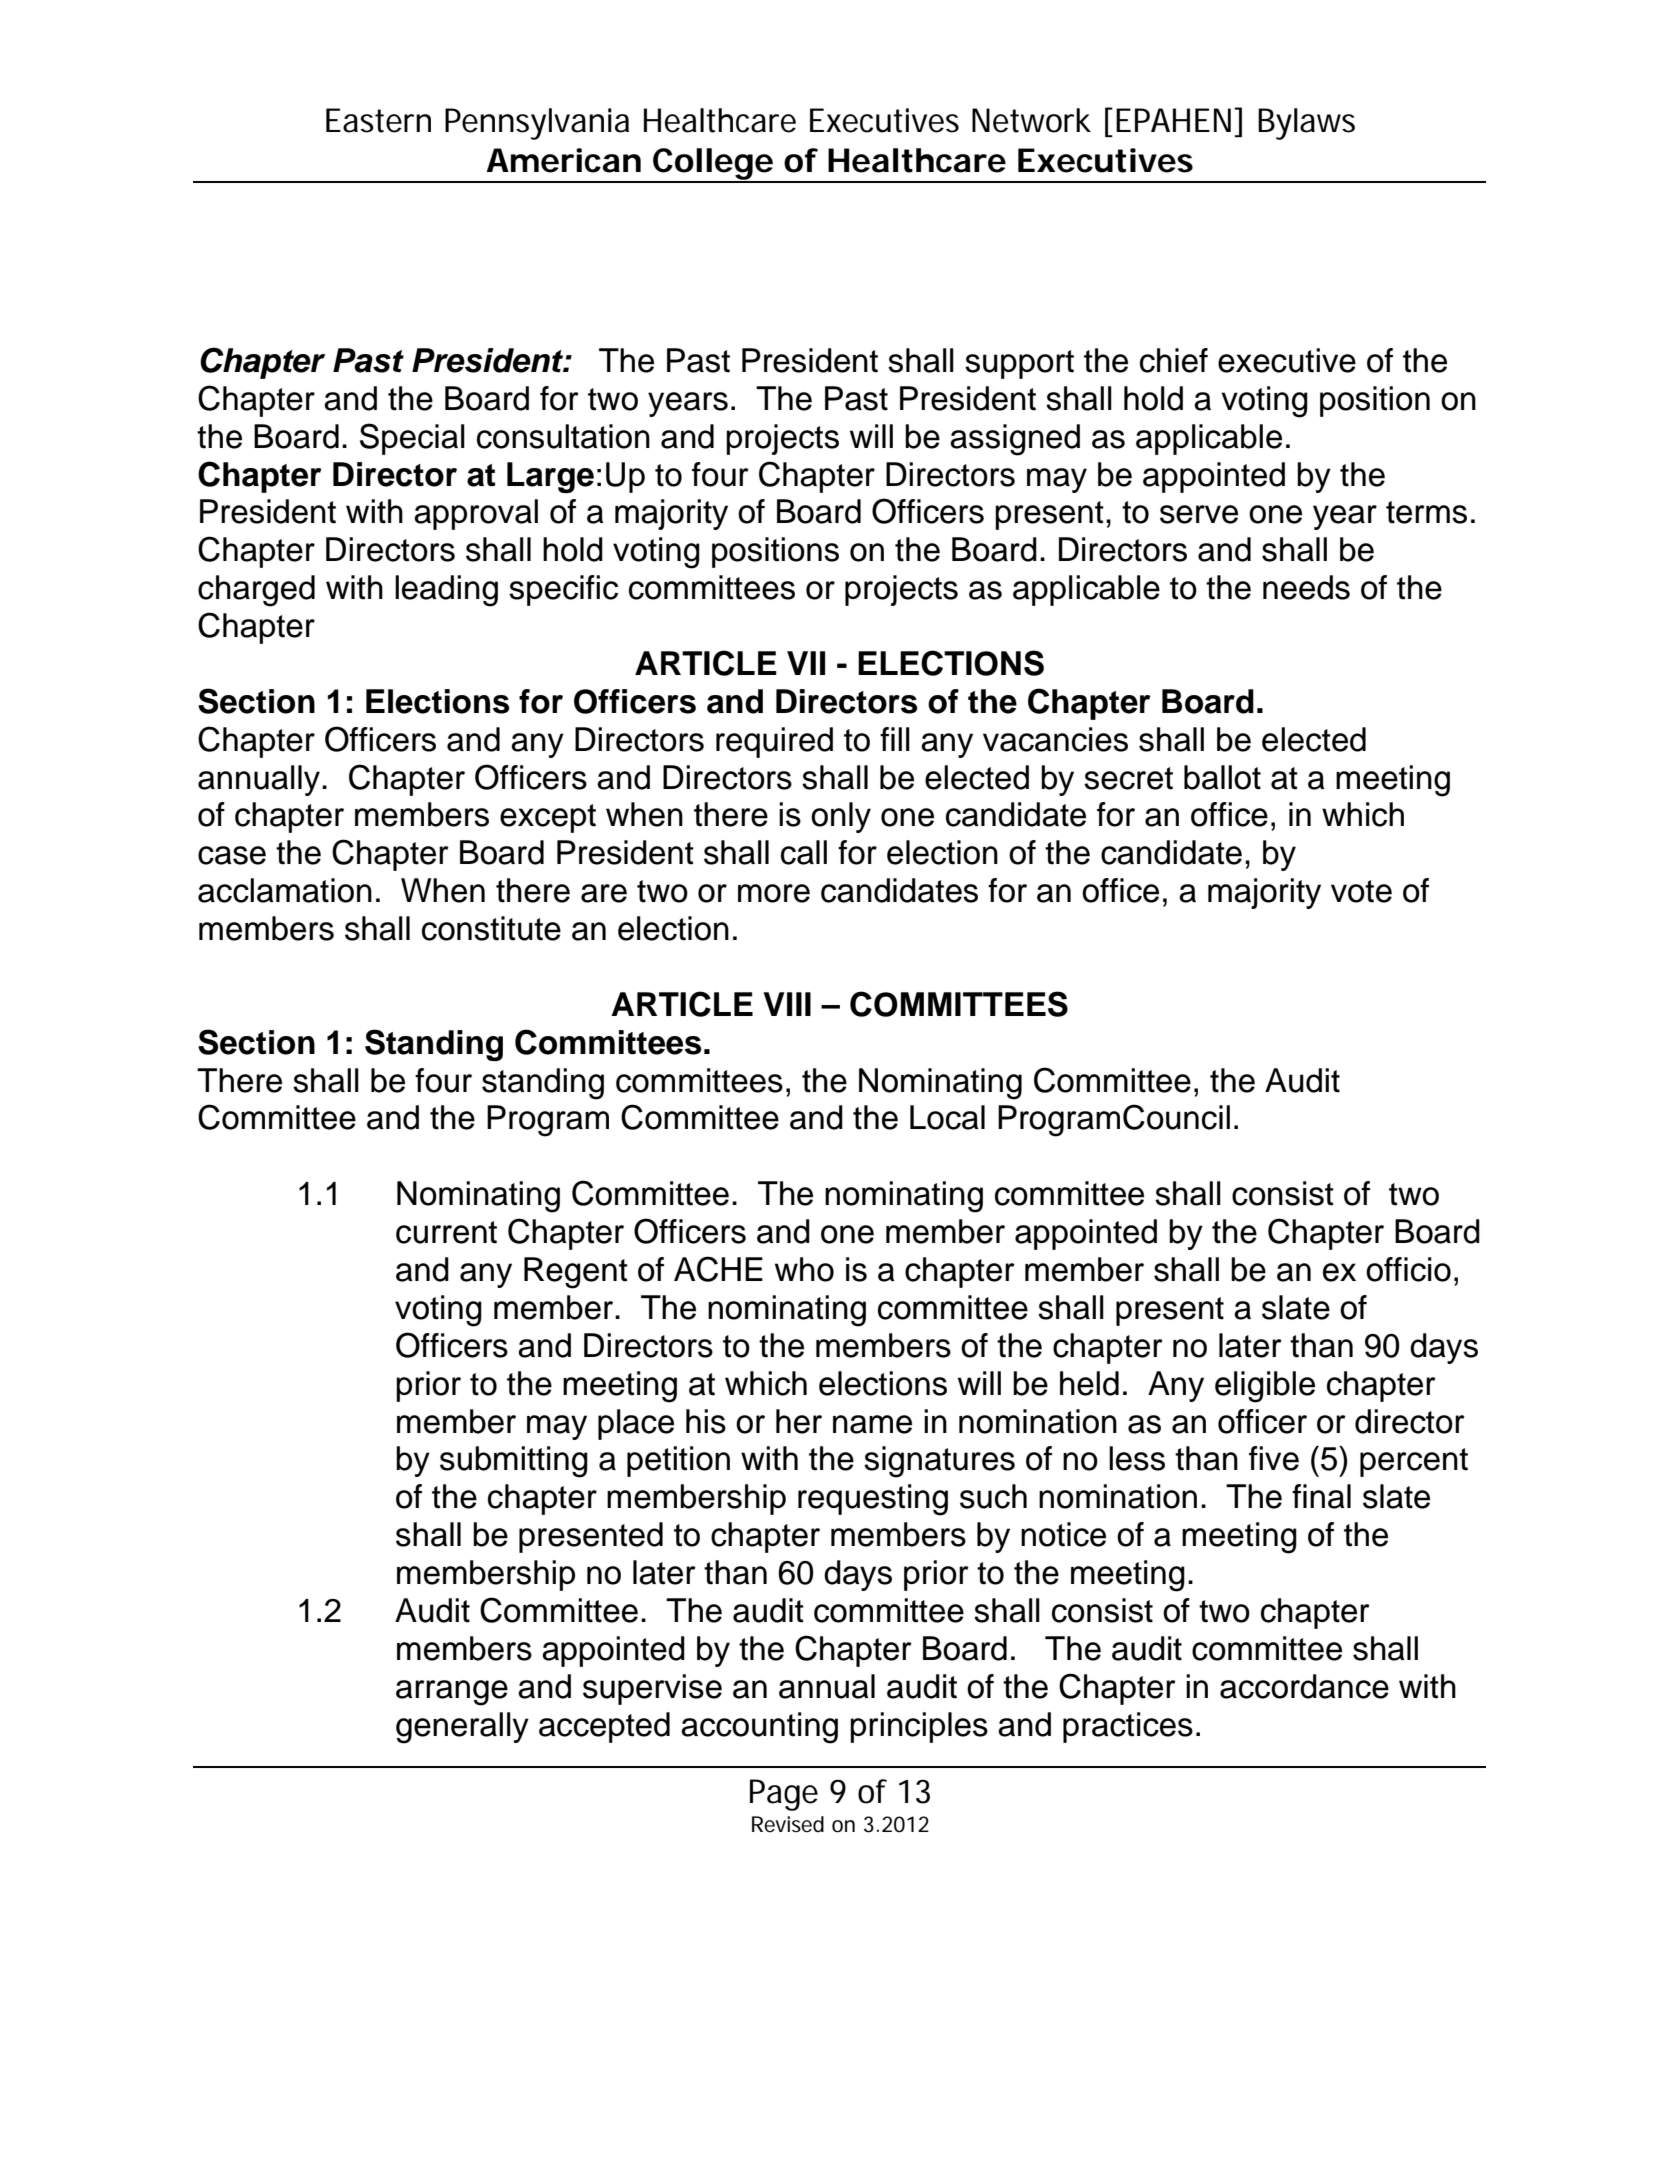  What do you see at coordinates (462, 1728) in the page?
I see `generally` at bounding box center [462, 1728].
